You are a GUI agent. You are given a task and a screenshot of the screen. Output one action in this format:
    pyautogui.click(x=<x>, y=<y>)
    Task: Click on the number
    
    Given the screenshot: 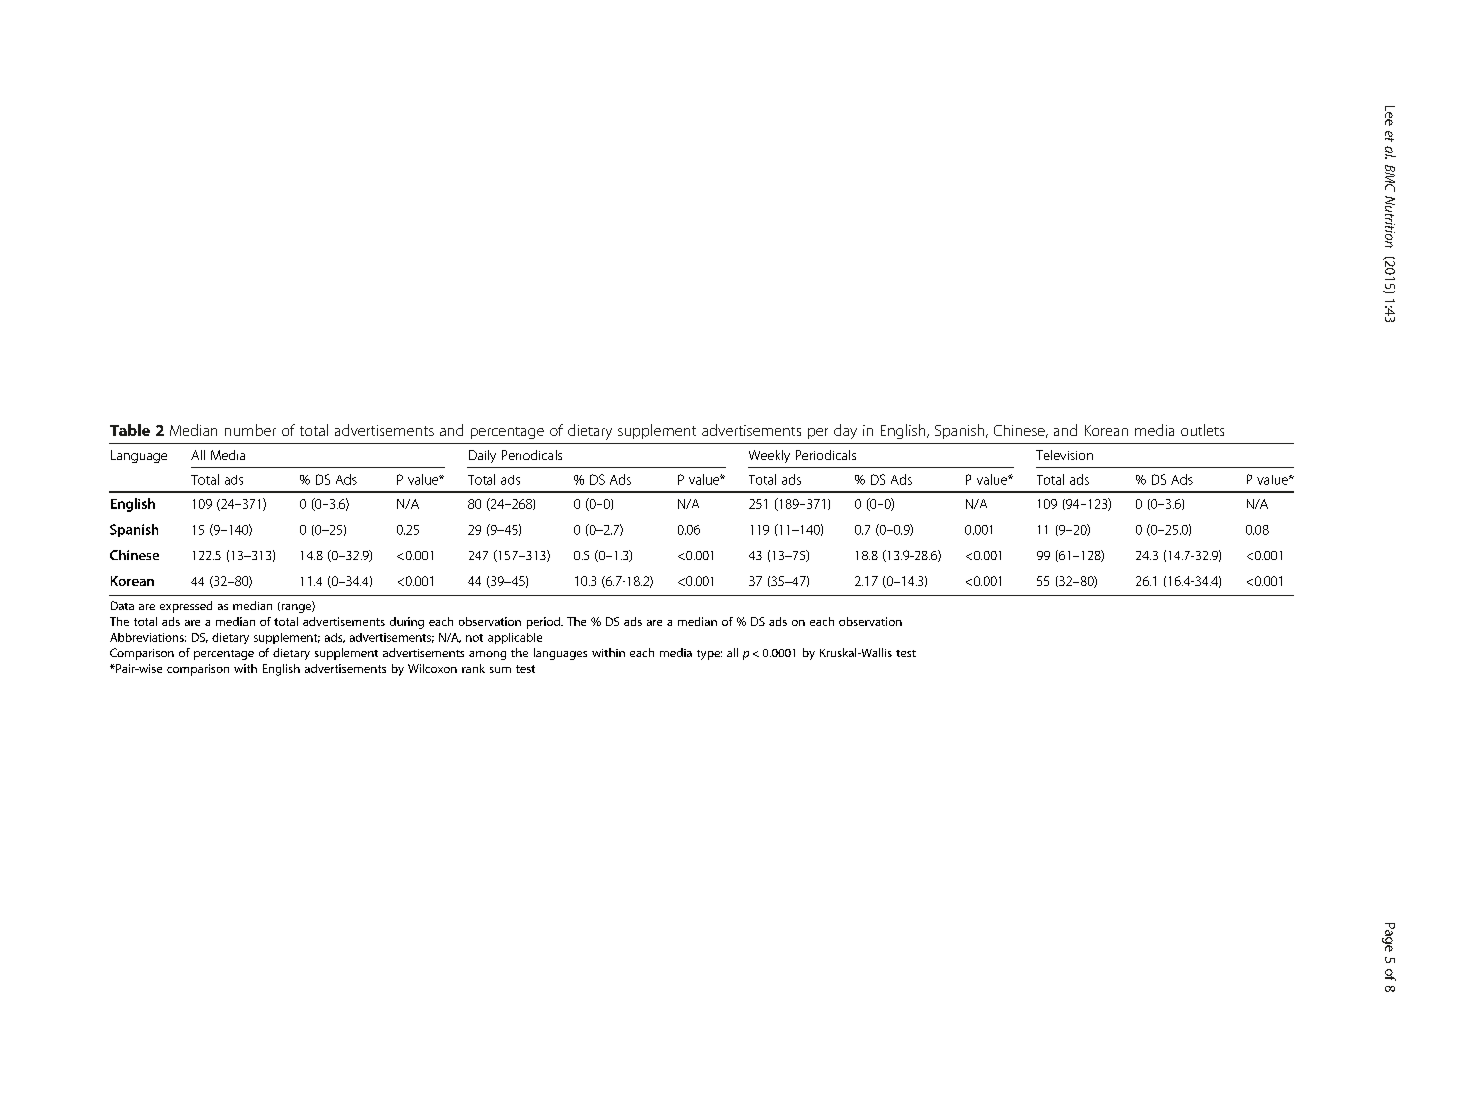 What is the action you would take?
    pyautogui.click(x=250, y=430)
